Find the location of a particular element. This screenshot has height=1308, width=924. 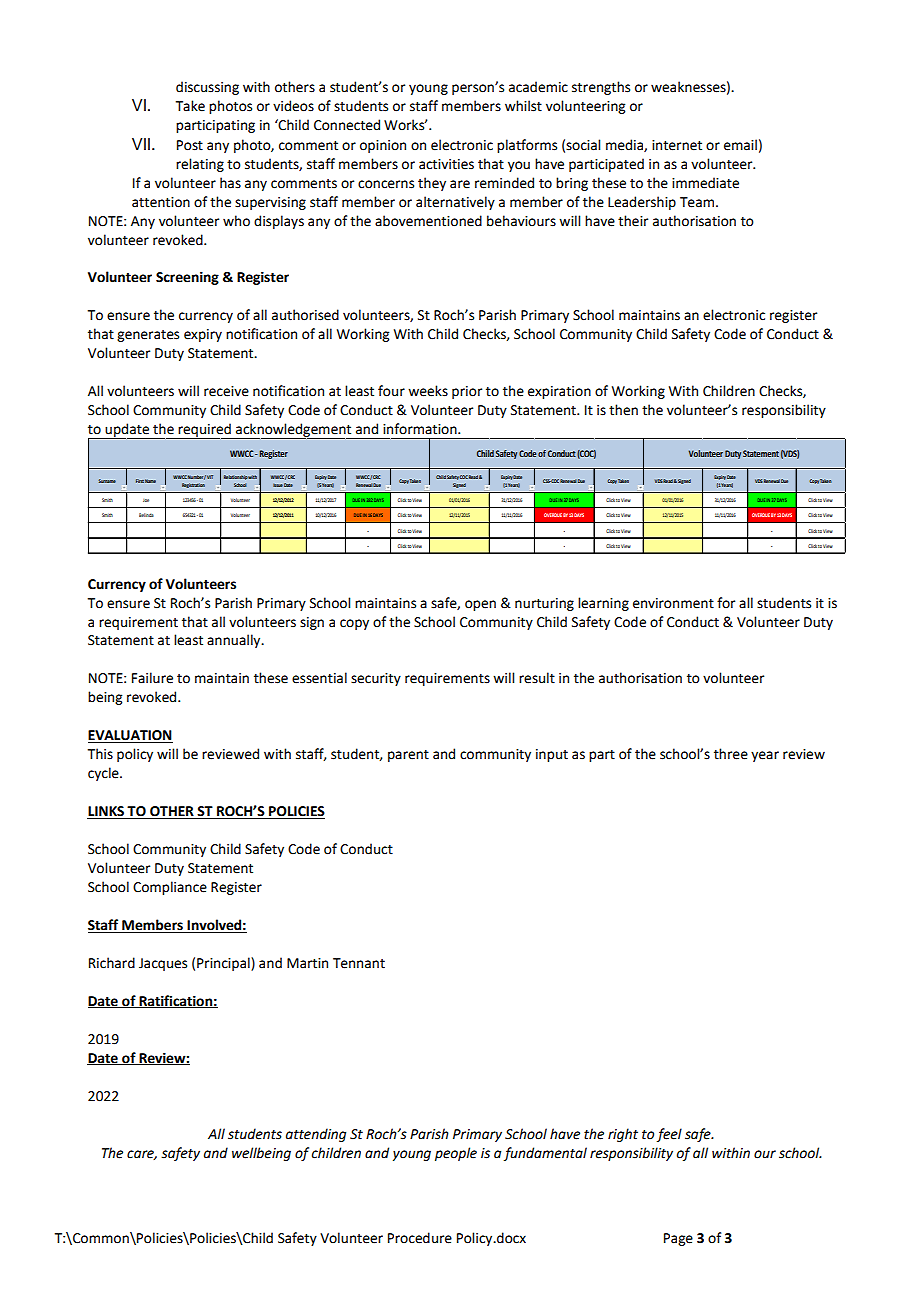

Failure is located at coordinates (152, 678).
